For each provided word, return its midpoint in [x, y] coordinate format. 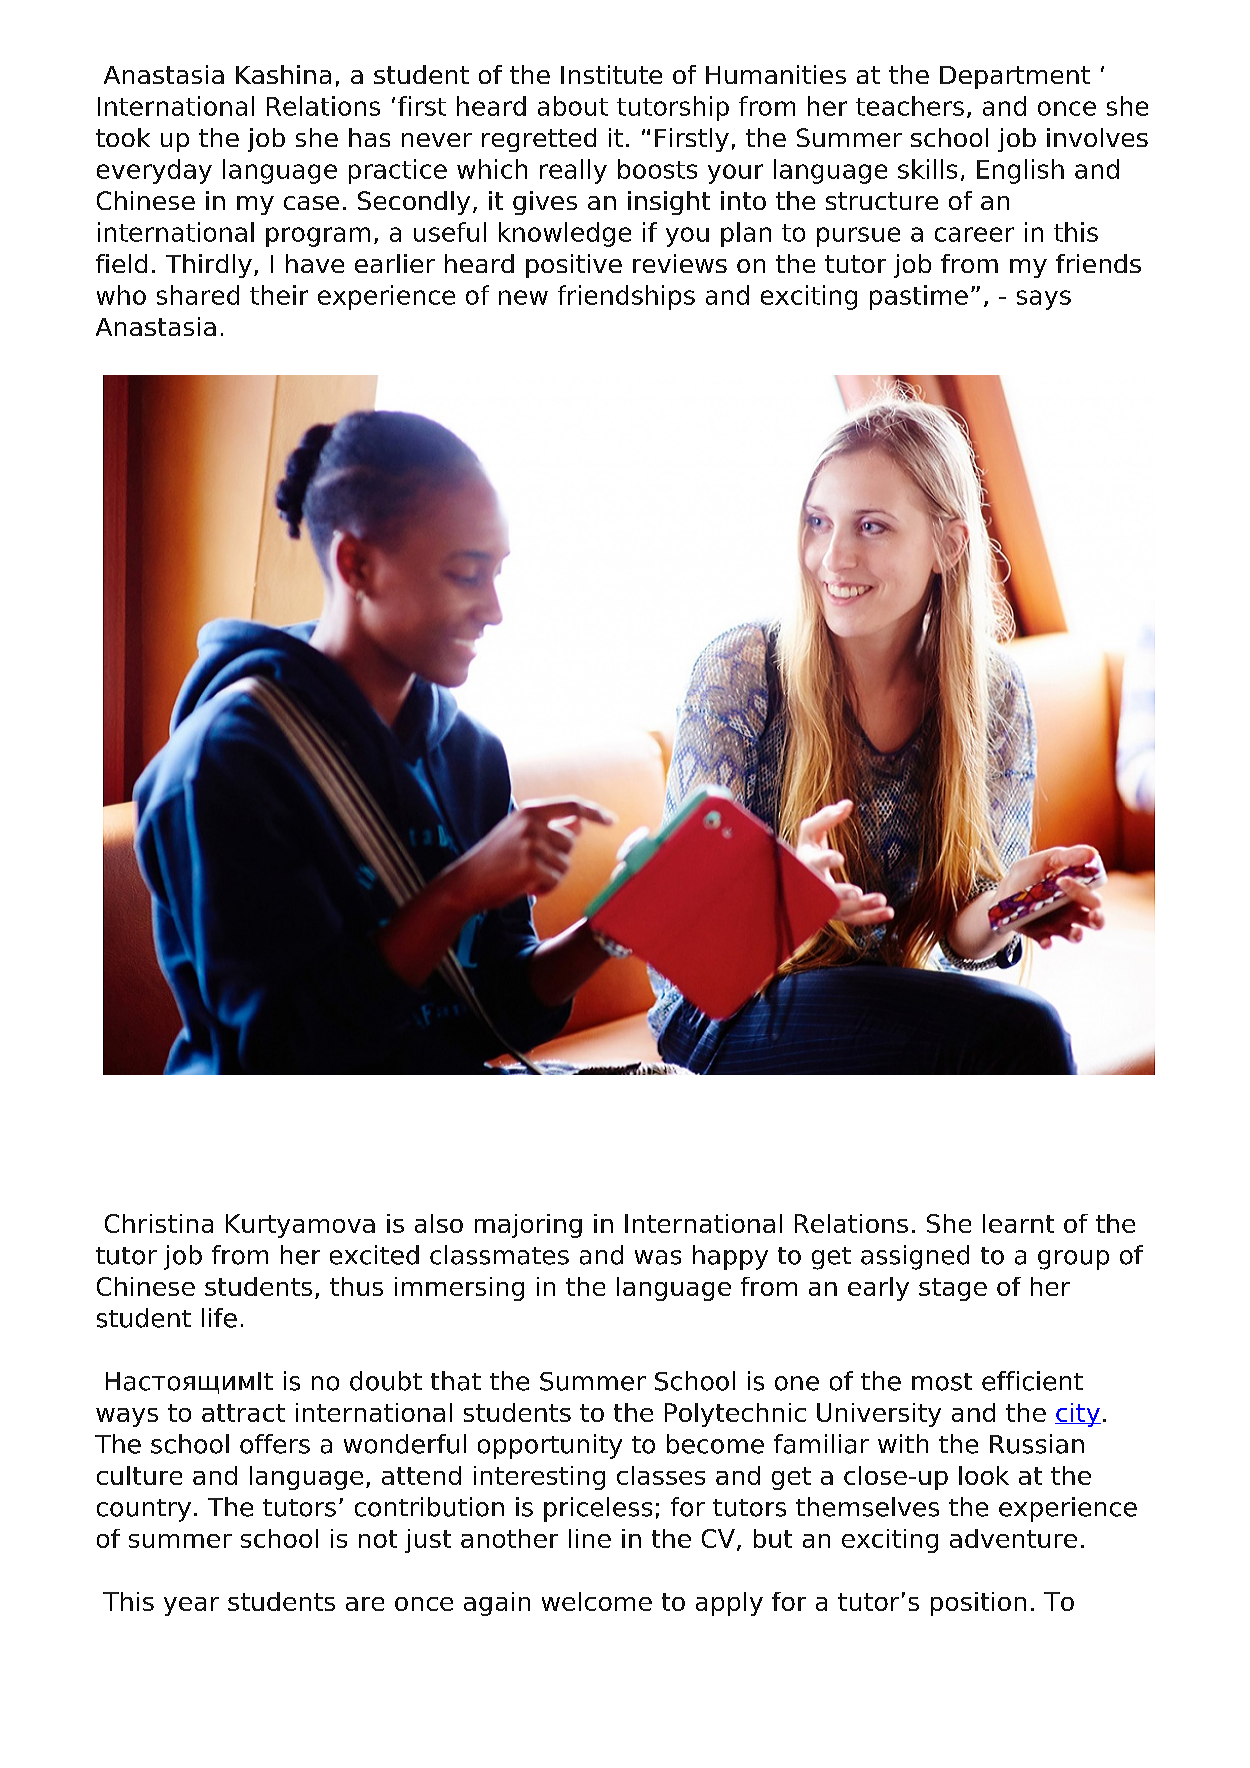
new [523, 297]
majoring [528, 1226]
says [1044, 300]
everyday [154, 171]
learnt [1018, 1223]
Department [1015, 77]
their [279, 295]
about [573, 106]
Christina [159, 1223]
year [191, 1606]
